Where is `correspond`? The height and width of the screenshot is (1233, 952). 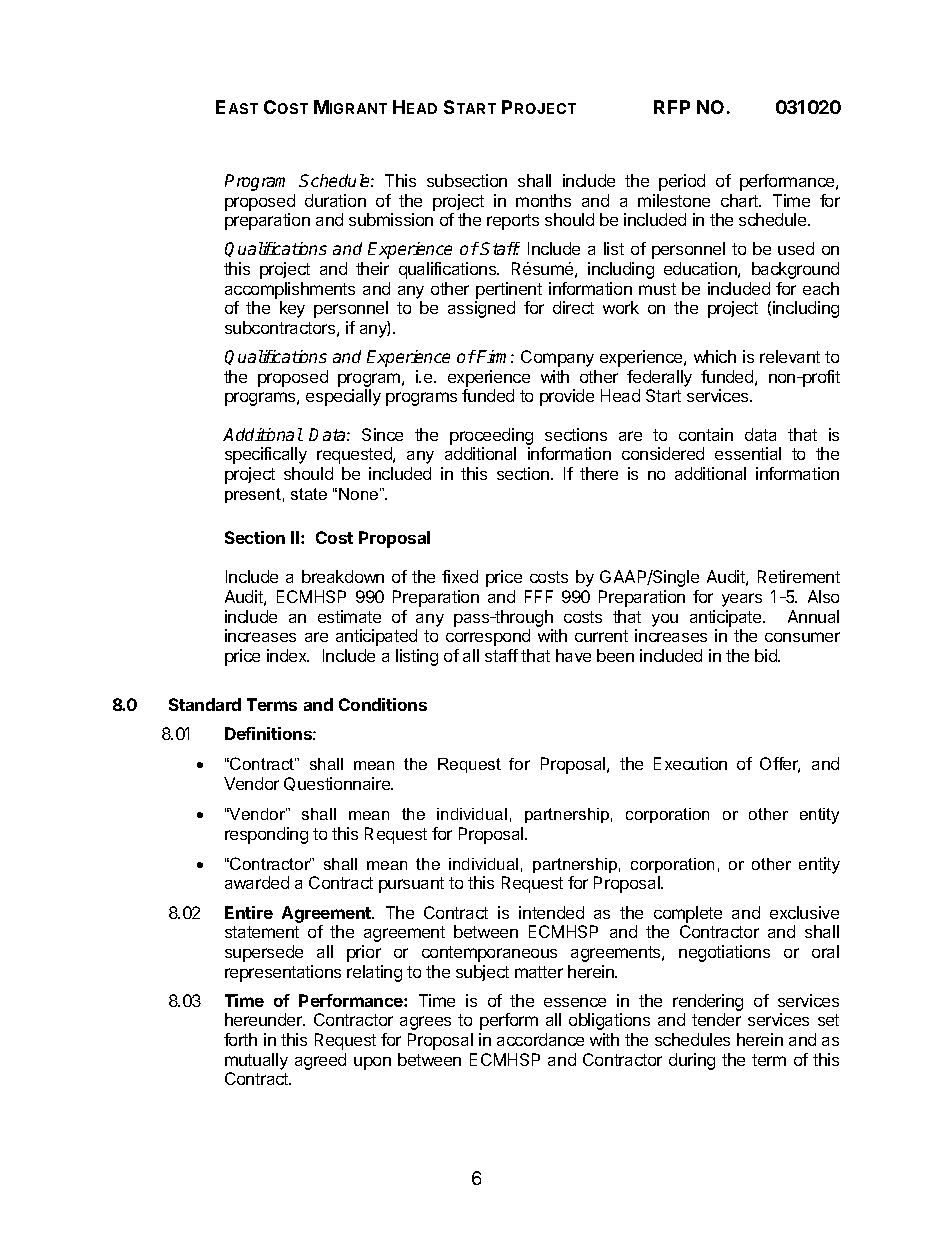
correspond is located at coordinates (488, 637).
